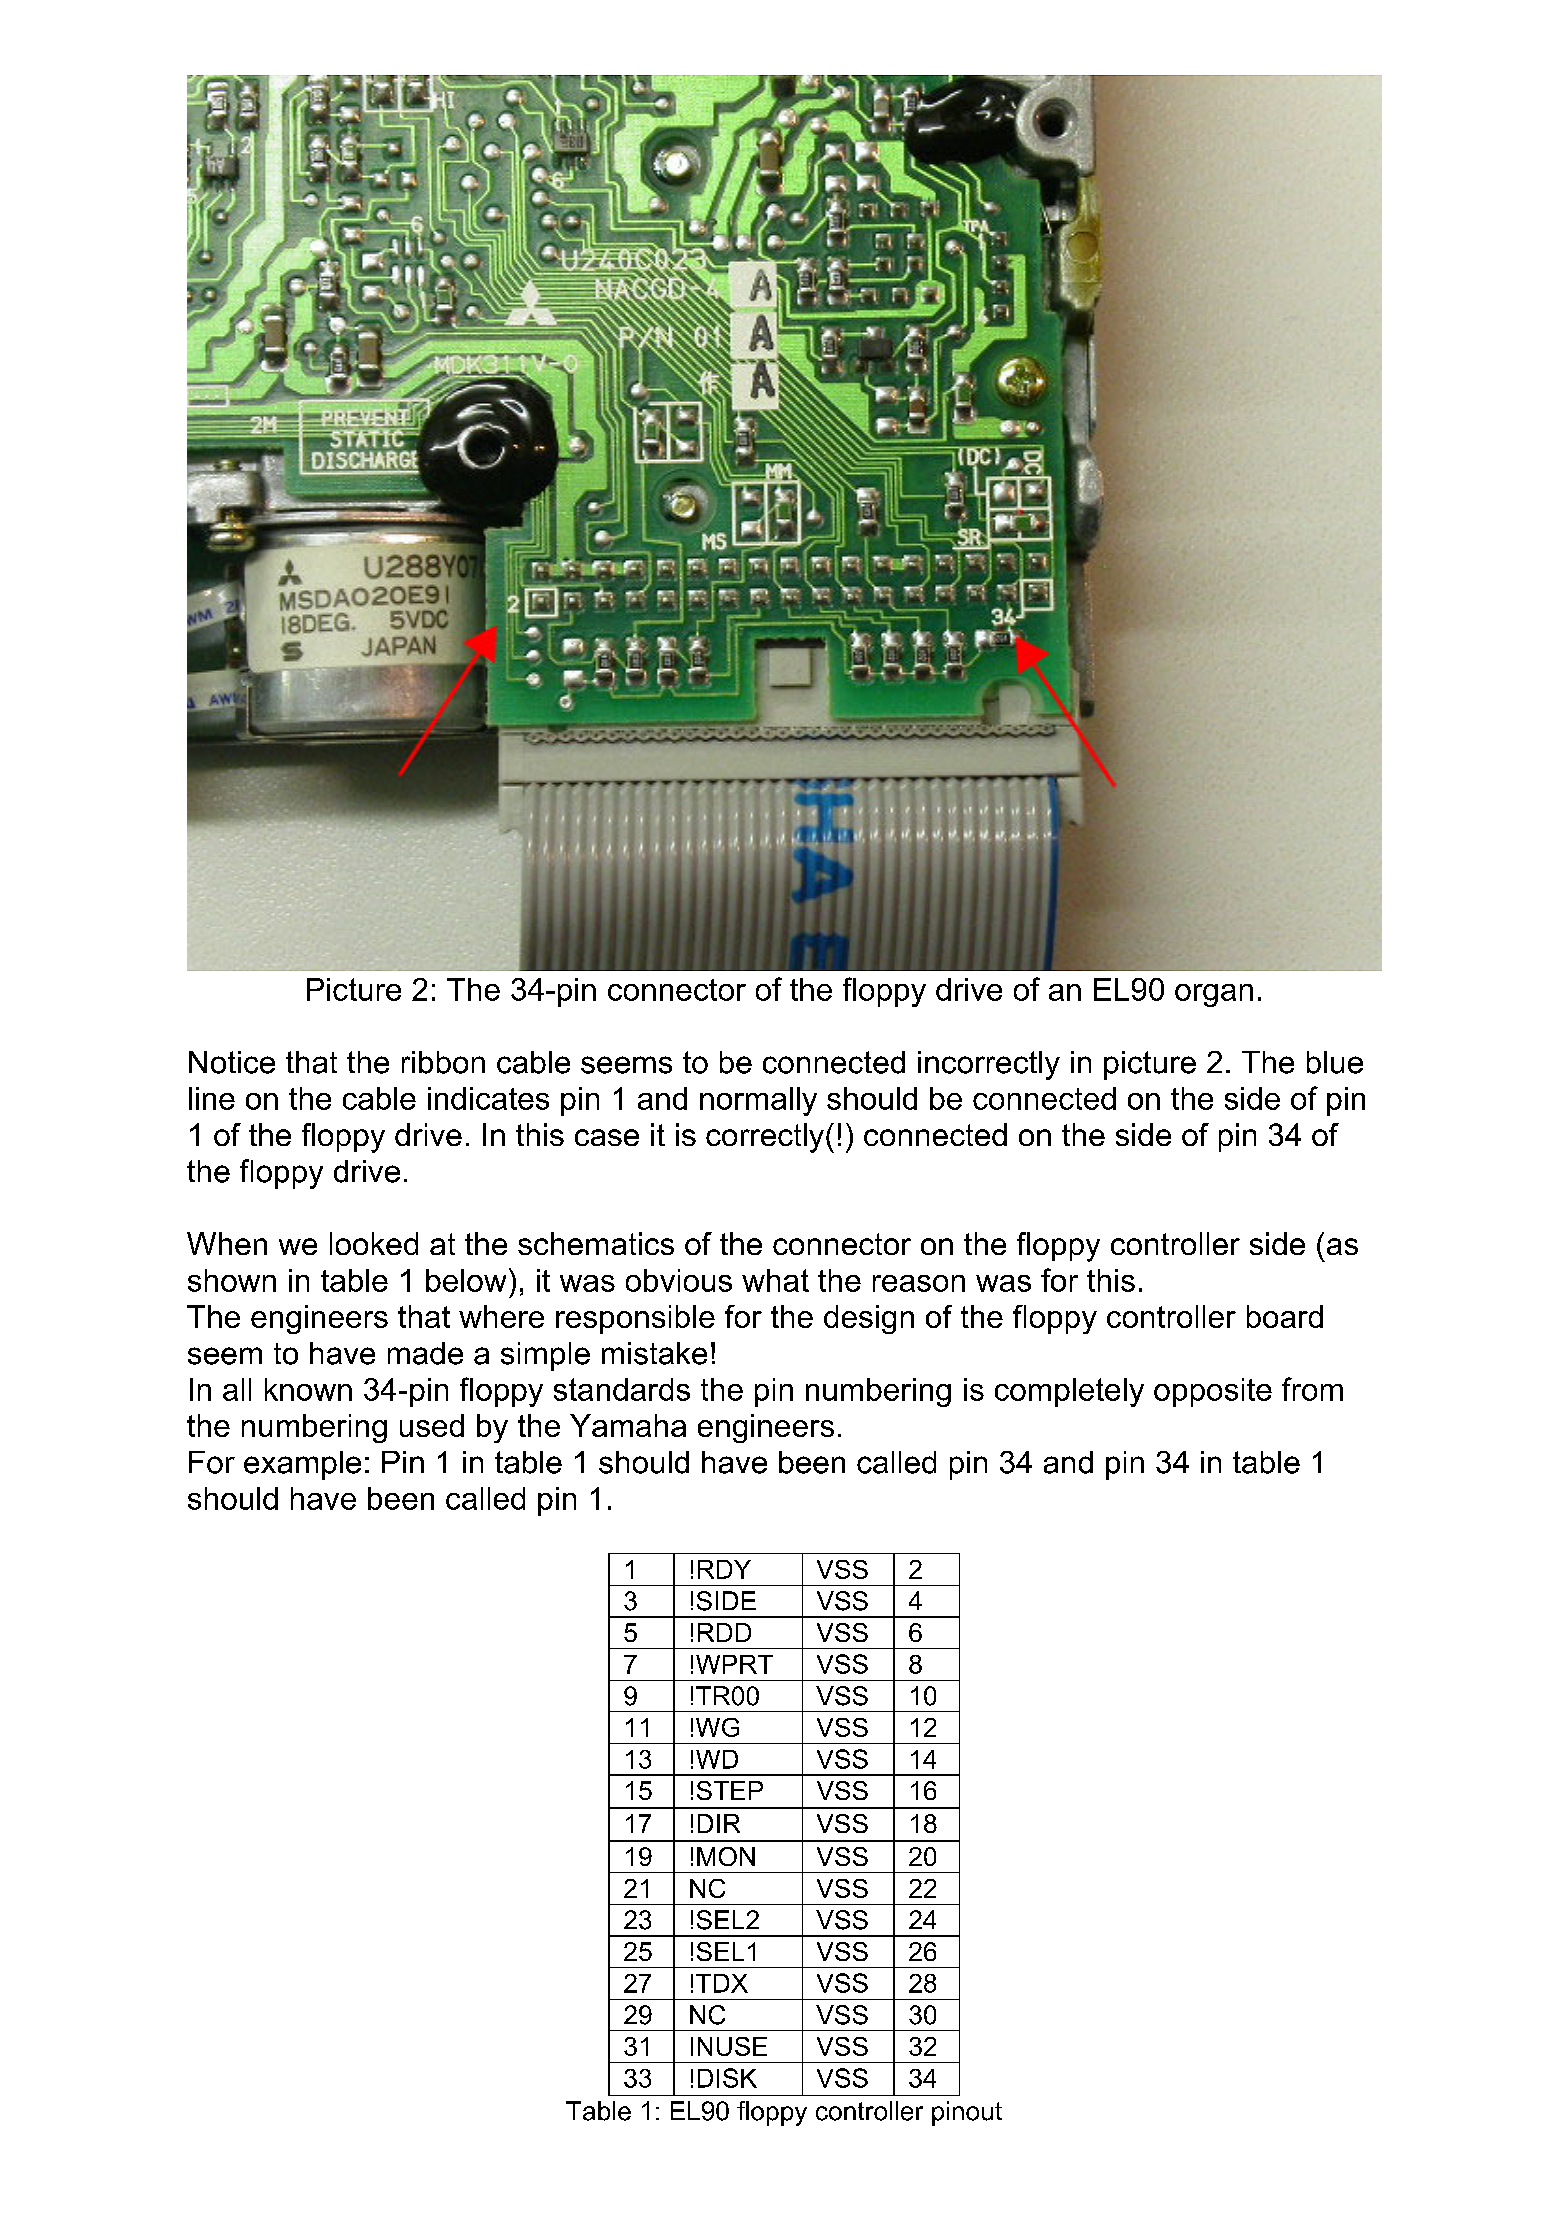 The width and height of the document is (1568, 2219). What do you see at coordinates (724, 1632) in the document?
I see `RDD` at bounding box center [724, 1632].
